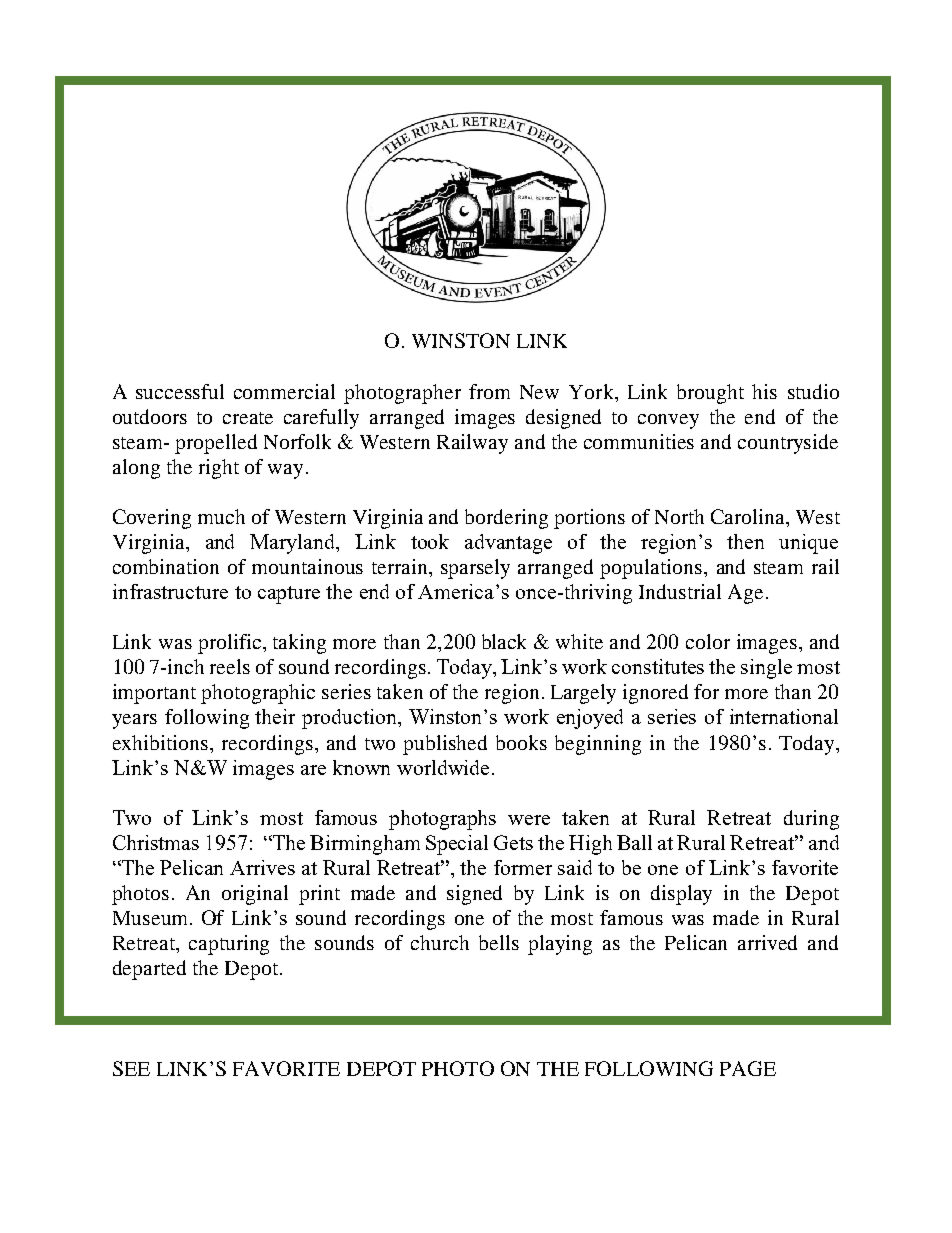 This document has height=1233, width=952. What do you see at coordinates (475, 569) in the document?
I see `sparsely` at bounding box center [475, 569].
